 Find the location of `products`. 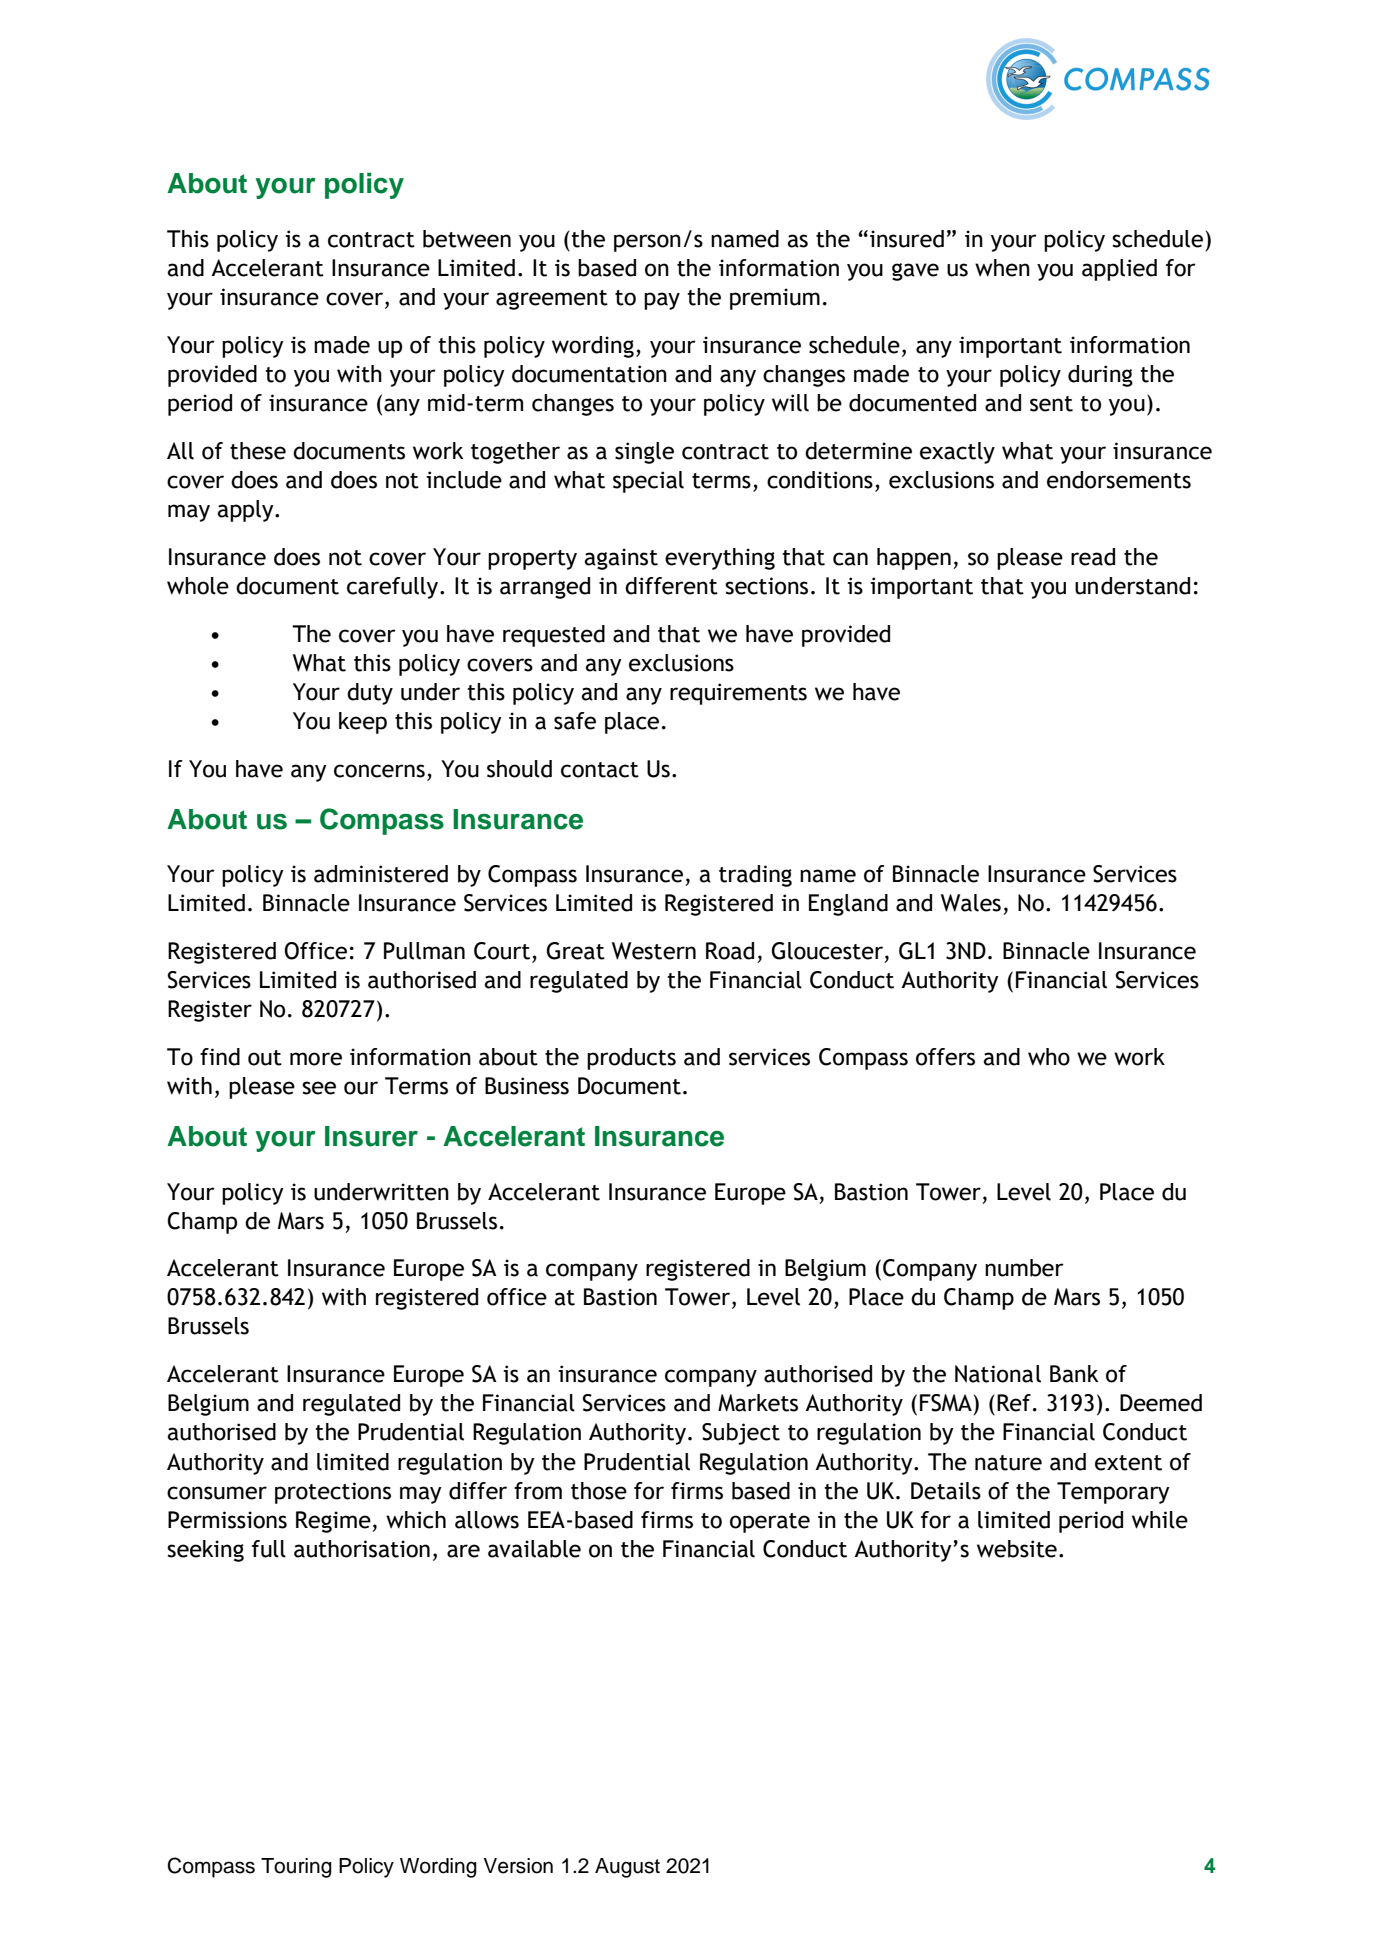

products is located at coordinates (631, 1059).
